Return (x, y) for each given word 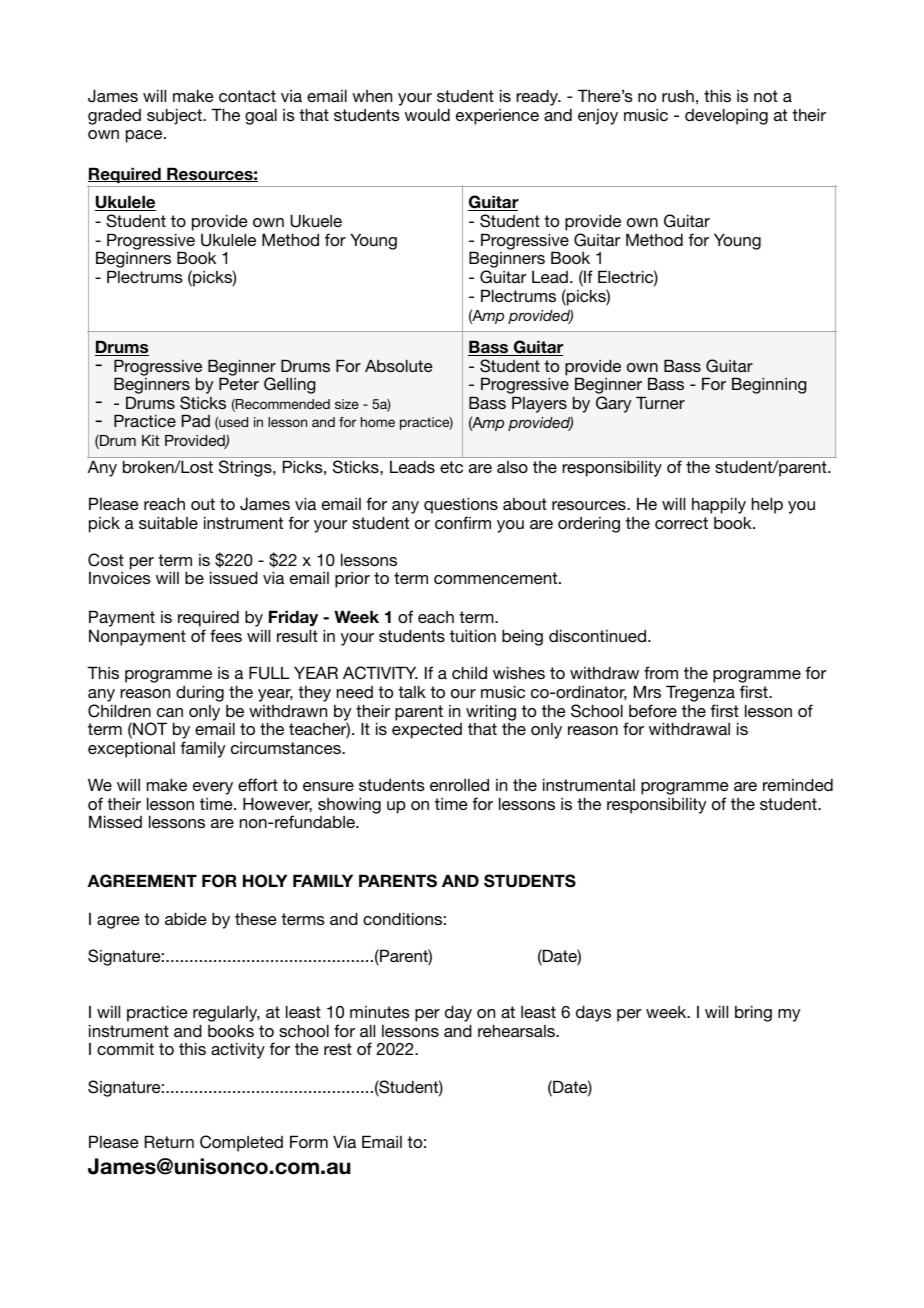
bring (753, 1013)
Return (169, 1141)
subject (175, 116)
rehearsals (517, 1030)
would (427, 114)
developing (726, 116)
